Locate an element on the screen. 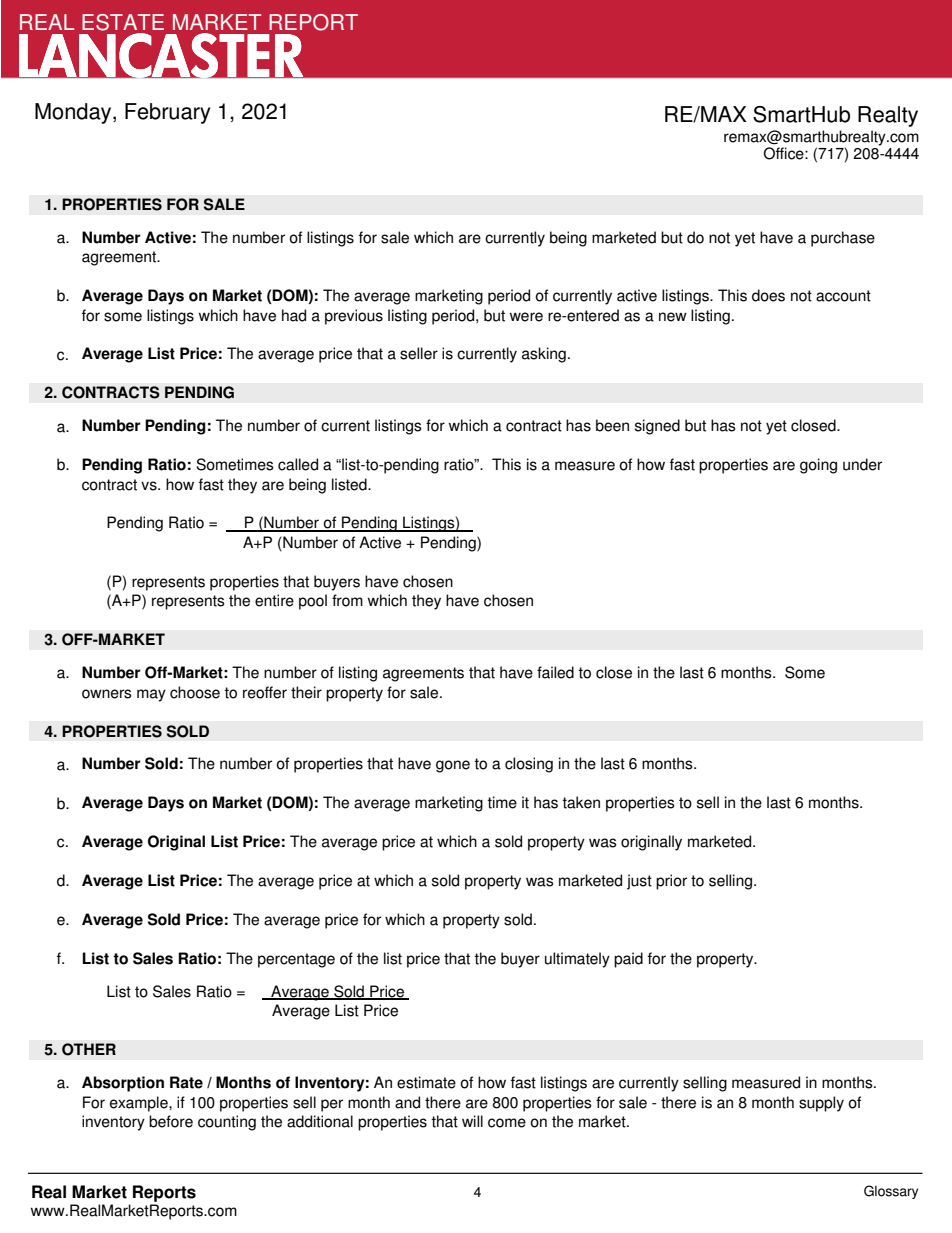 The width and height of the screenshot is (952, 1233). gone is located at coordinates (453, 766).
